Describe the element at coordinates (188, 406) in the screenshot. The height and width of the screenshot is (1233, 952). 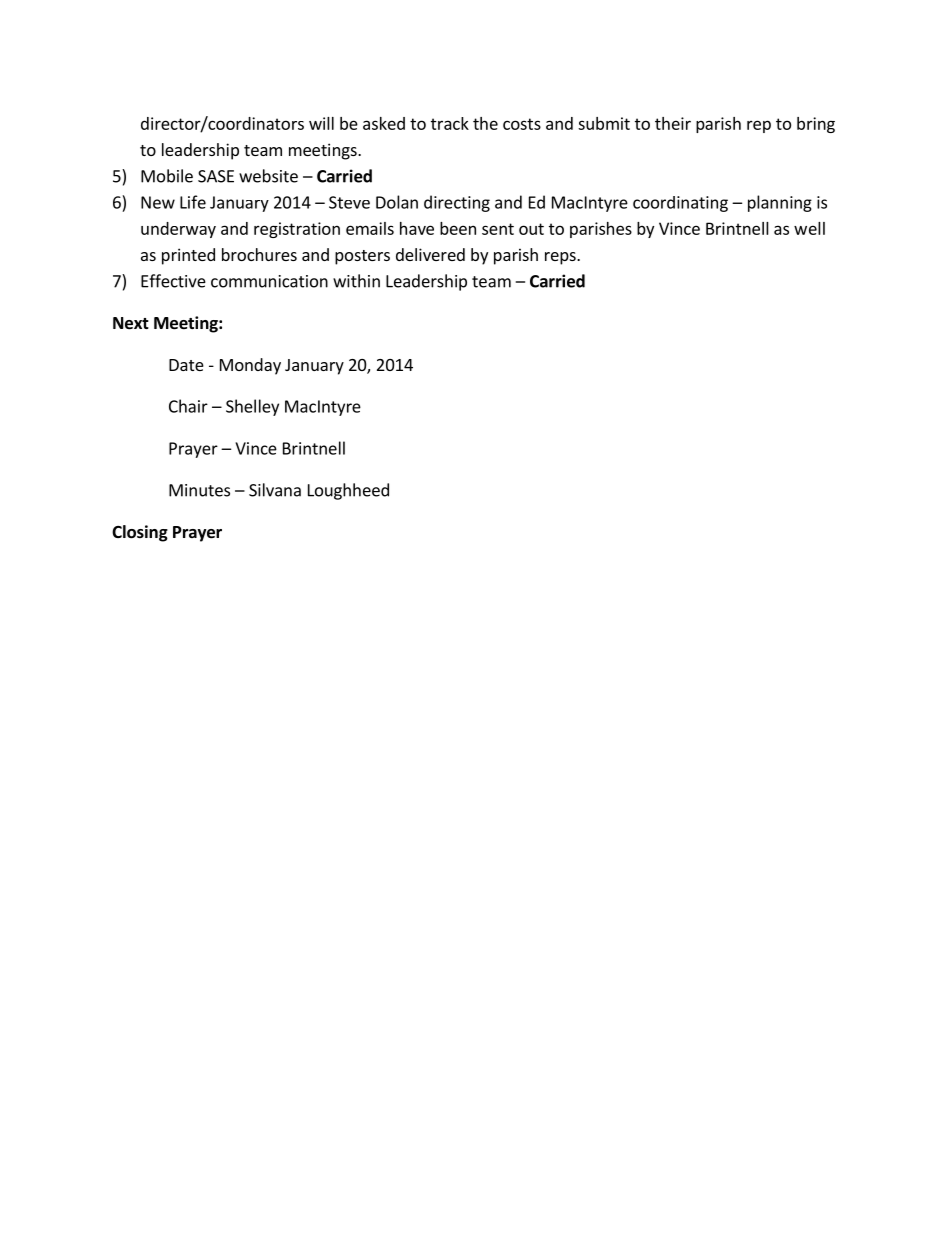
I see `Chair` at that location.
